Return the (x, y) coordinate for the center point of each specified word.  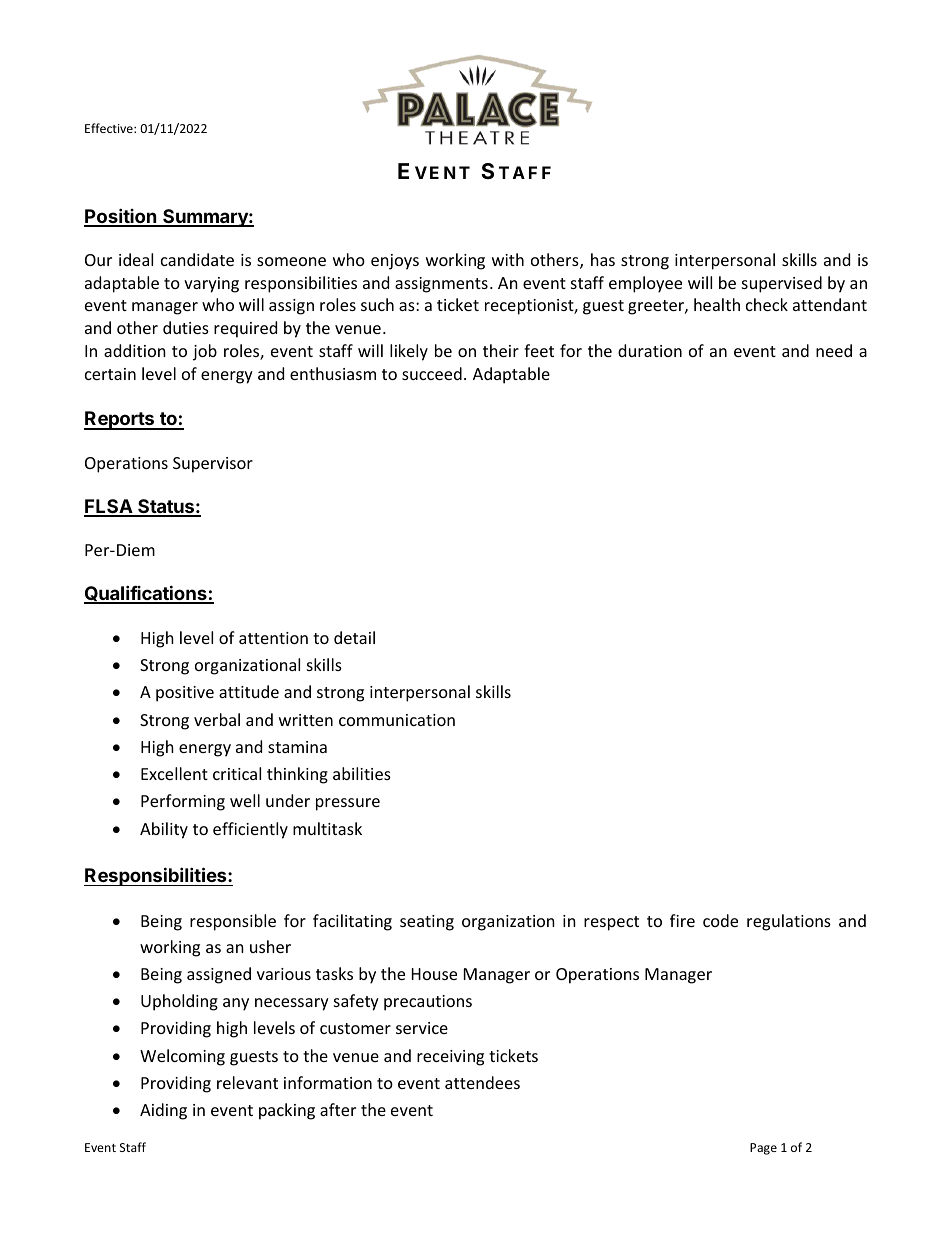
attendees (482, 1082)
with (508, 259)
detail (354, 637)
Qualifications (146, 594)
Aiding (163, 1111)
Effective (110, 128)
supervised (782, 284)
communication (397, 720)
